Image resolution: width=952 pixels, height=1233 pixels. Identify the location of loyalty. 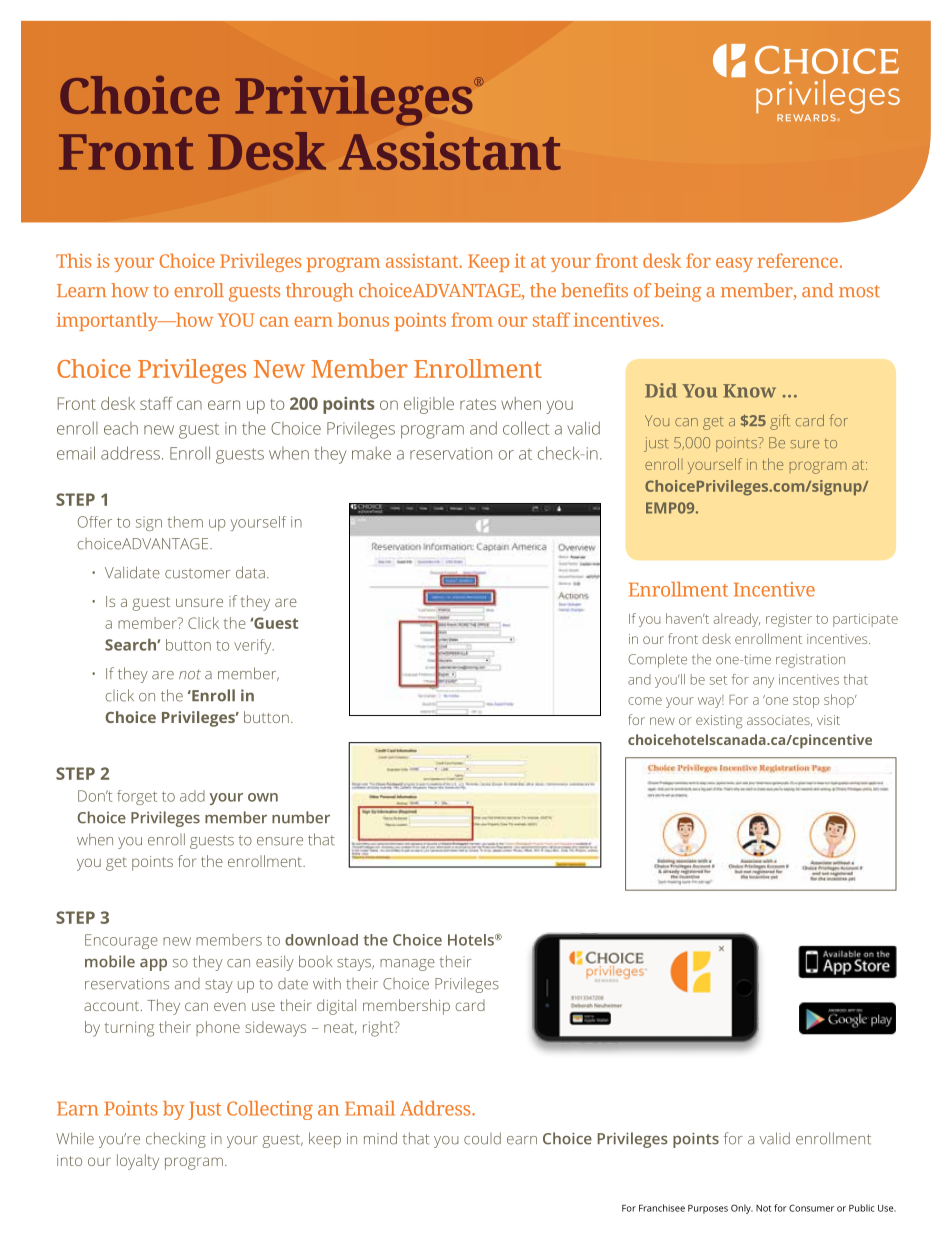
(138, 1162).
